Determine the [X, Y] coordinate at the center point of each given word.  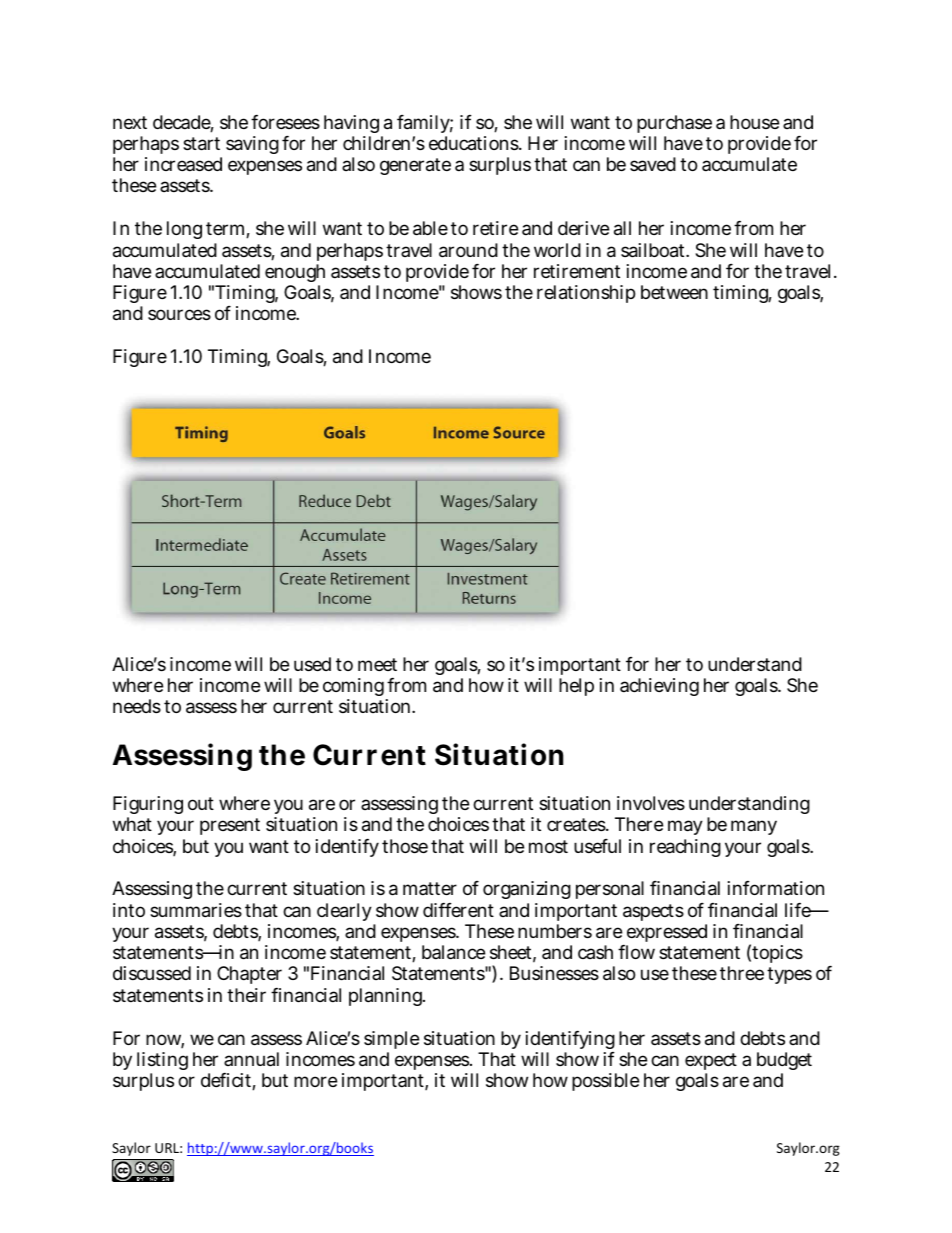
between [674, 292]
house [754, 122]
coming [355, 689]
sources [179, 314]
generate [415, 166]
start [201, 144]
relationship [586, 294]
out [201, 803]
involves [651, 803]
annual [251, 1059]
